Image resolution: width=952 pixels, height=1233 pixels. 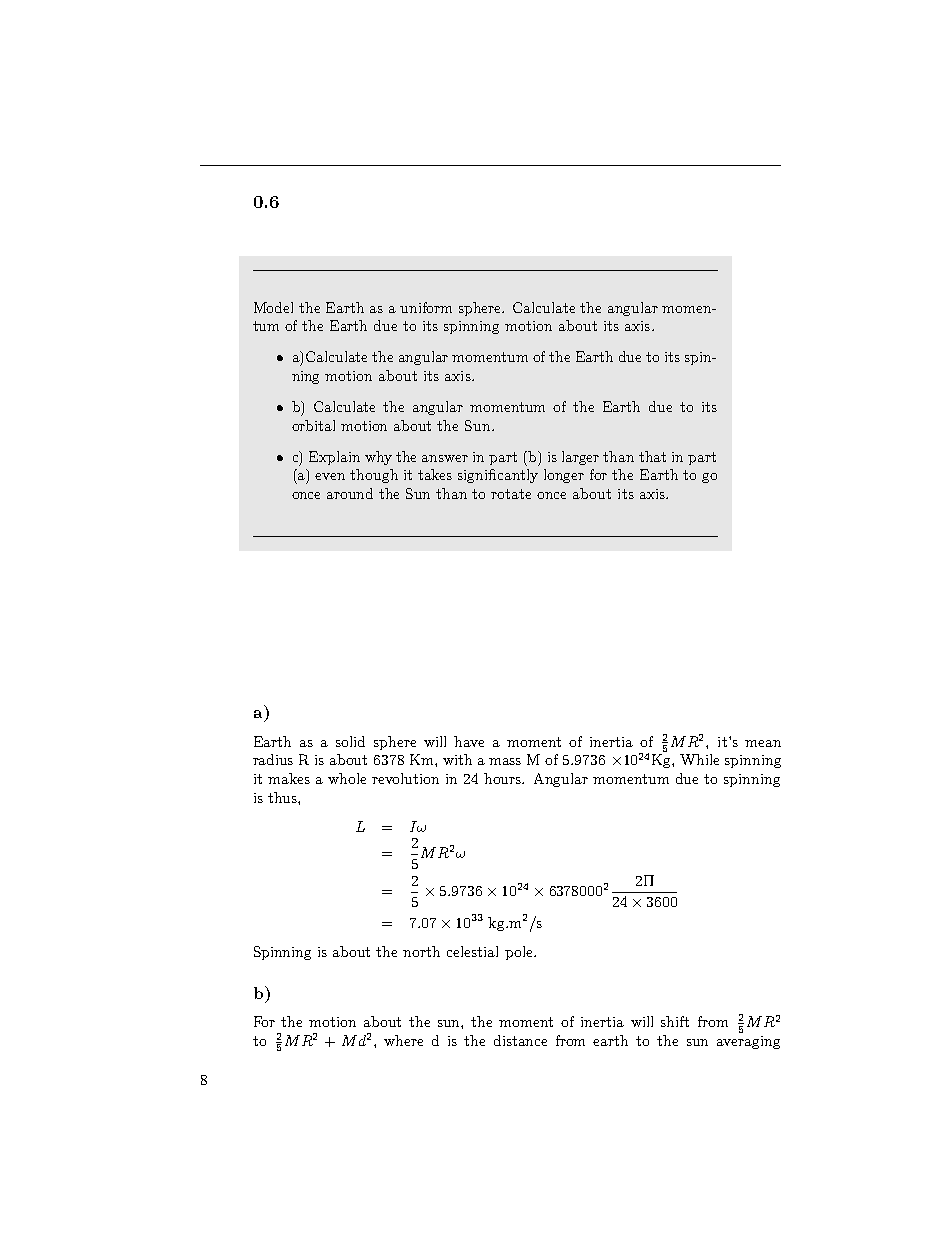 I want to click on solid, so click(x=350, y=741).
